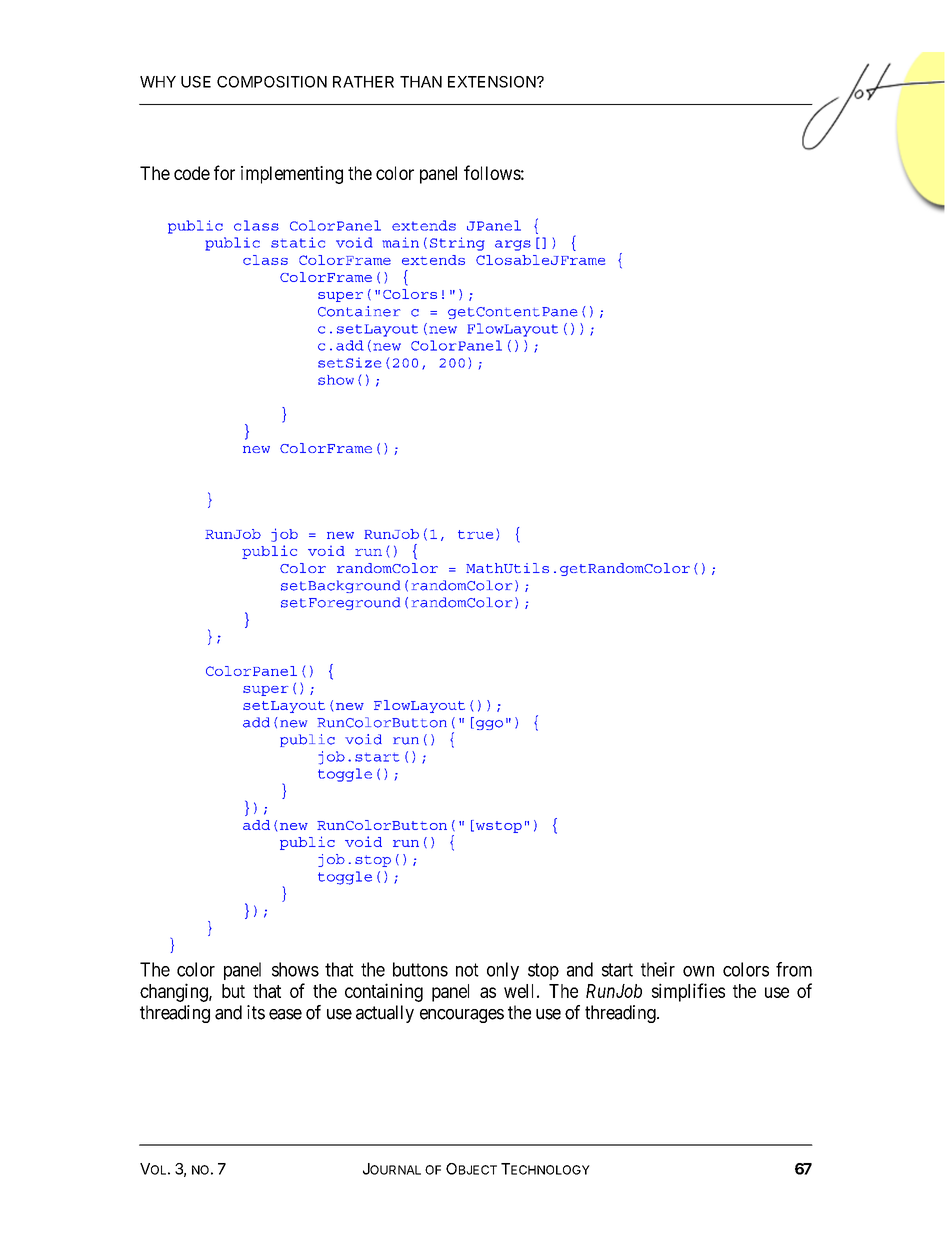 This document has height=1233, width=952. What do you see at coordinates (272, 82) in the document?
I see `COMPOSITION` at bounding box center [272, 82].
